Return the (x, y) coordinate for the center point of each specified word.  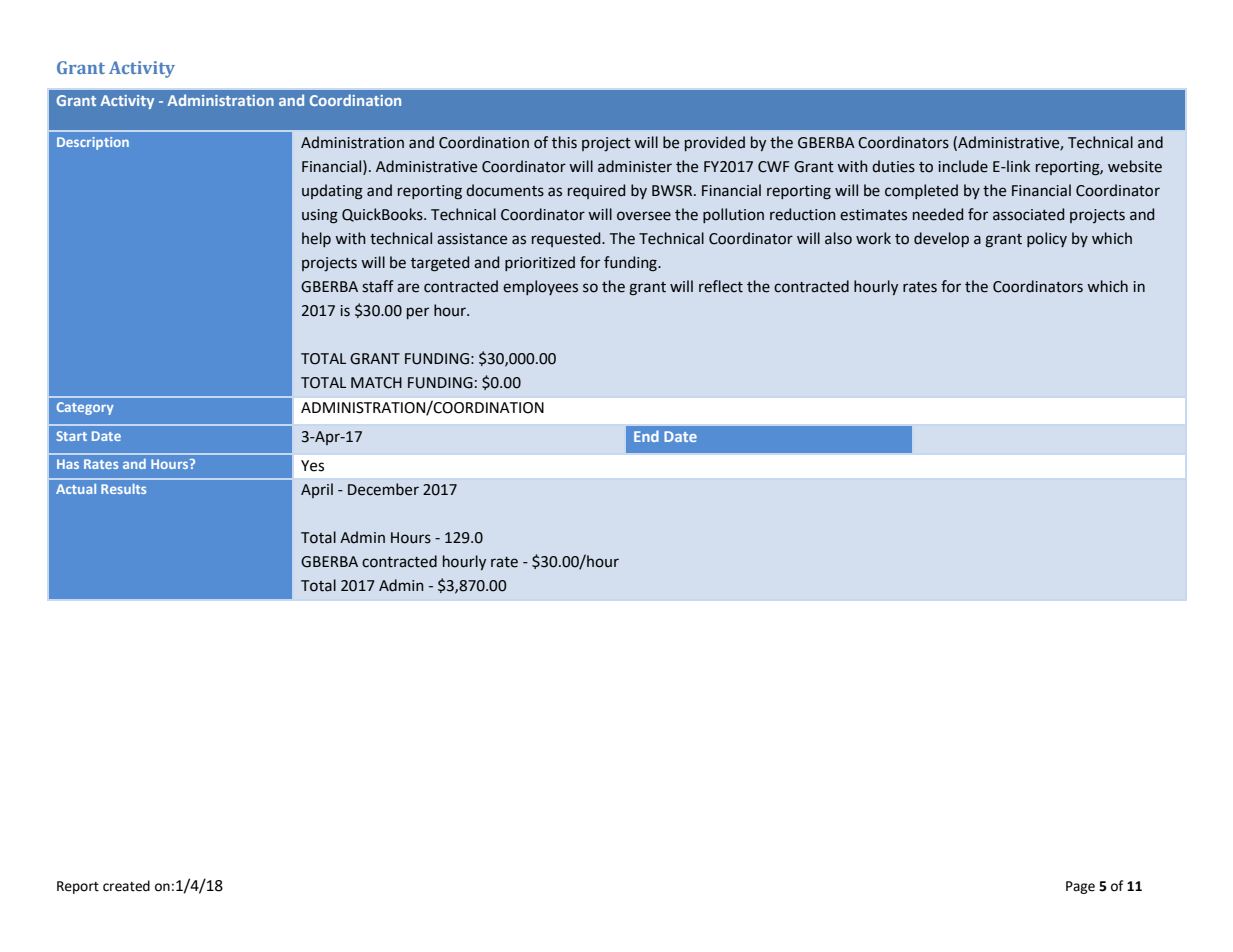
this (564, 142)
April (317, 490)
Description (93, 143)
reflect (721, 286)
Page (1080, 887)
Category (85, 408)
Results (123, 489)
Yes (312, 466)
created (126, 886)
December (383, 489)
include (963, 166)
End (646, 436)
